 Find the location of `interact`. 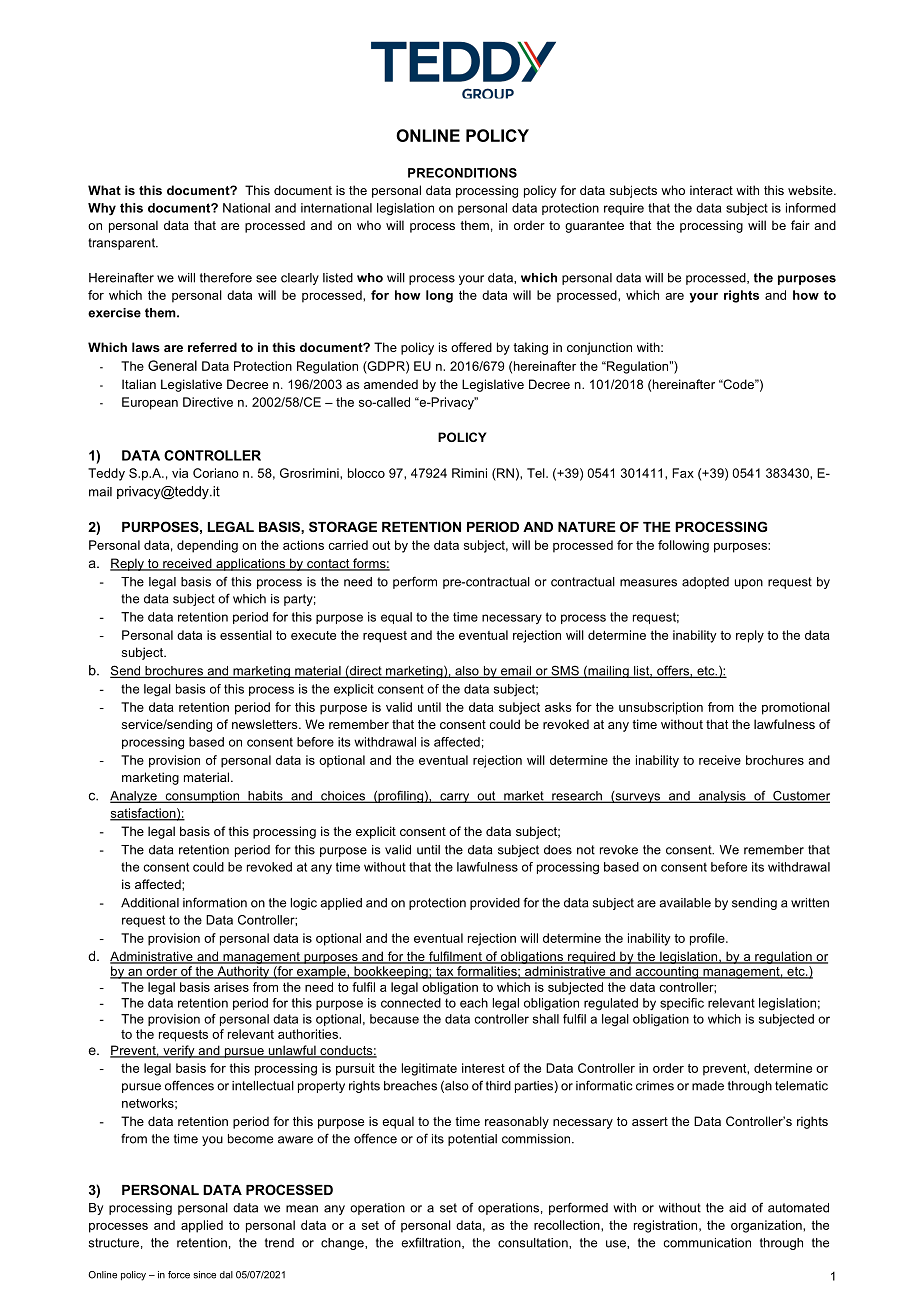

interact is located at coordinates (711, 190).
